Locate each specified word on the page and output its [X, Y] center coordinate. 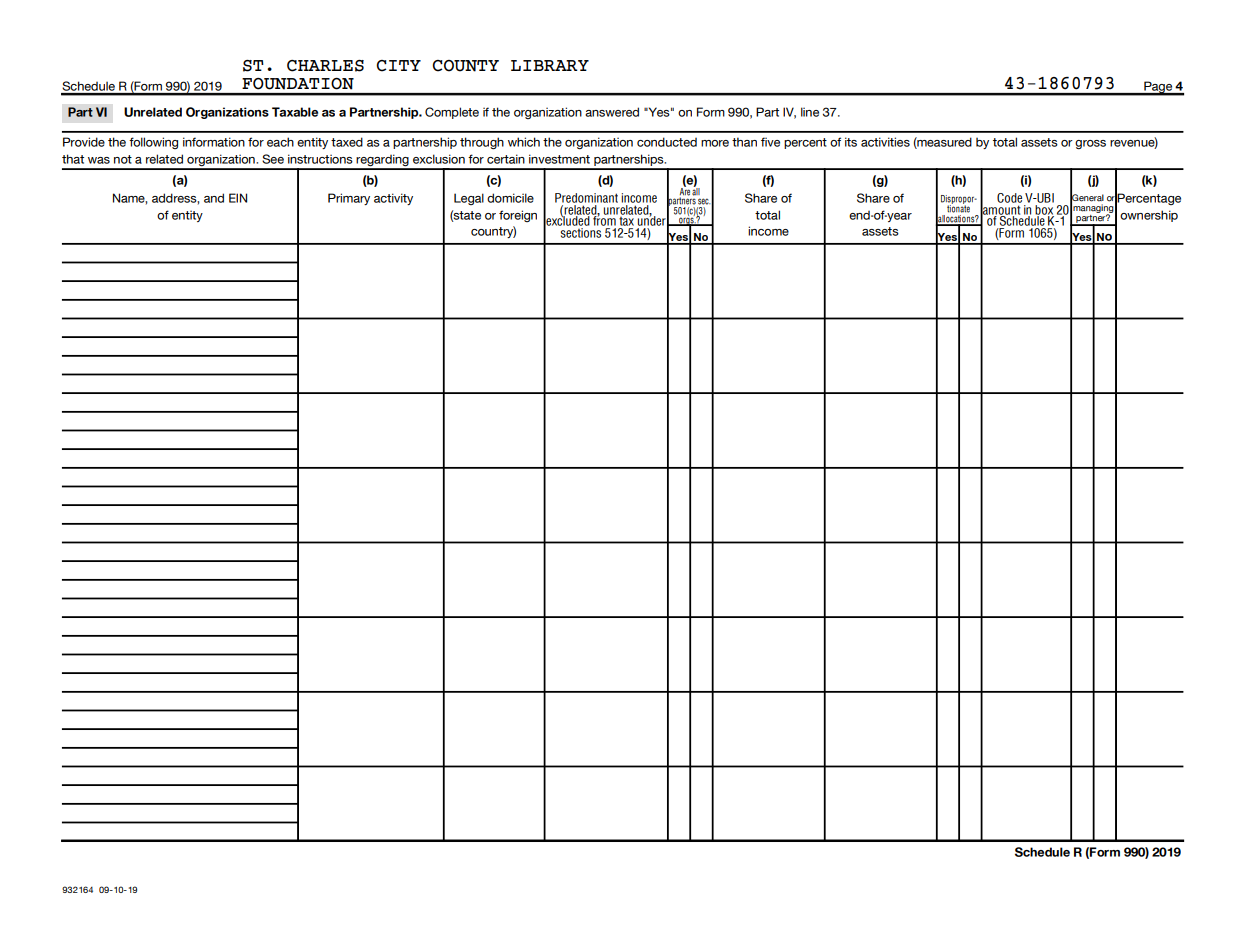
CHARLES [325, 66]
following [153, 143]
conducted [667, 142]
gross [1090, 145]
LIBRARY [550, 65]
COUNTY [465, 66]
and [214, 198]
